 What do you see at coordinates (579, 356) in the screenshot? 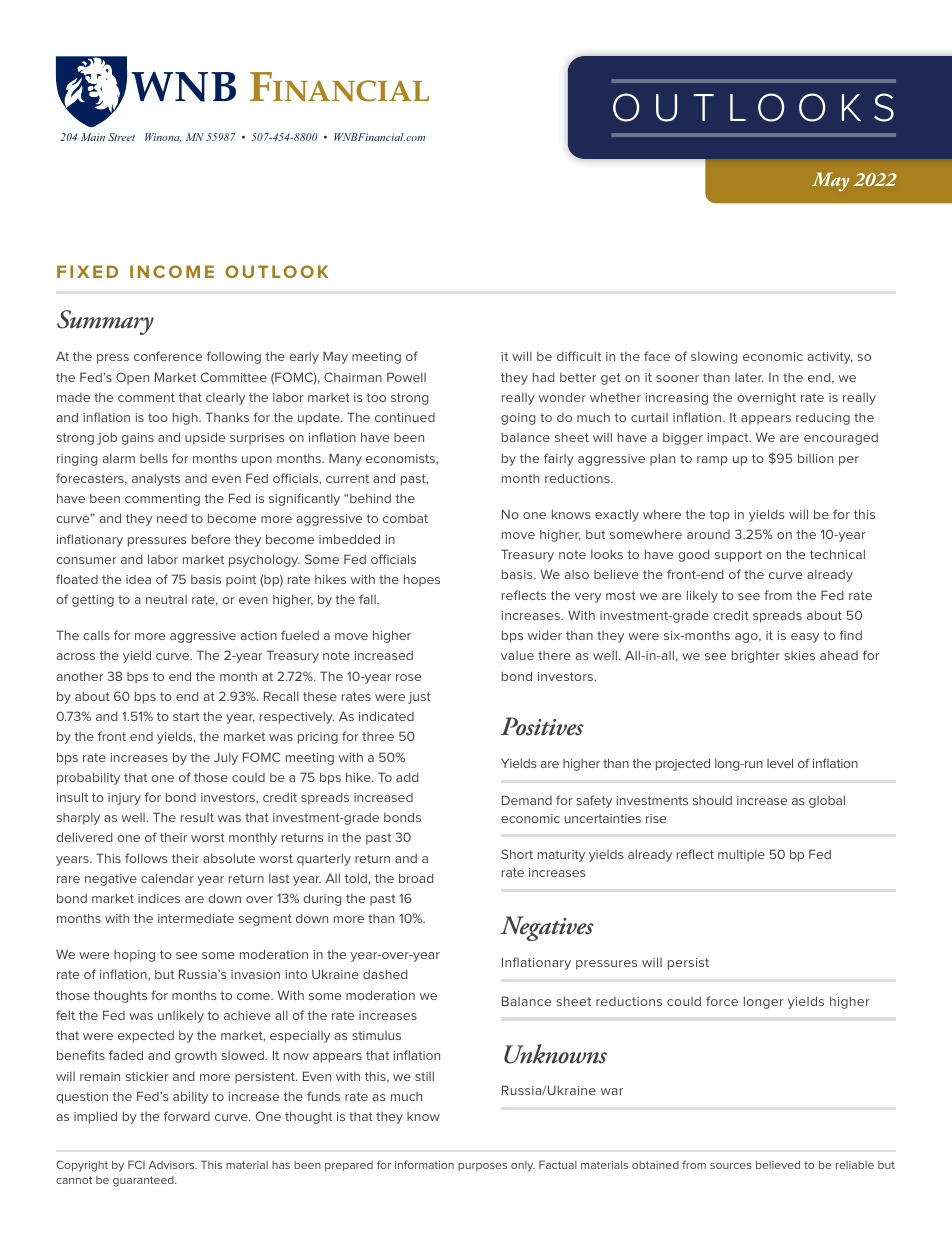
I see `difficult` at bounding box center [579, 356].
